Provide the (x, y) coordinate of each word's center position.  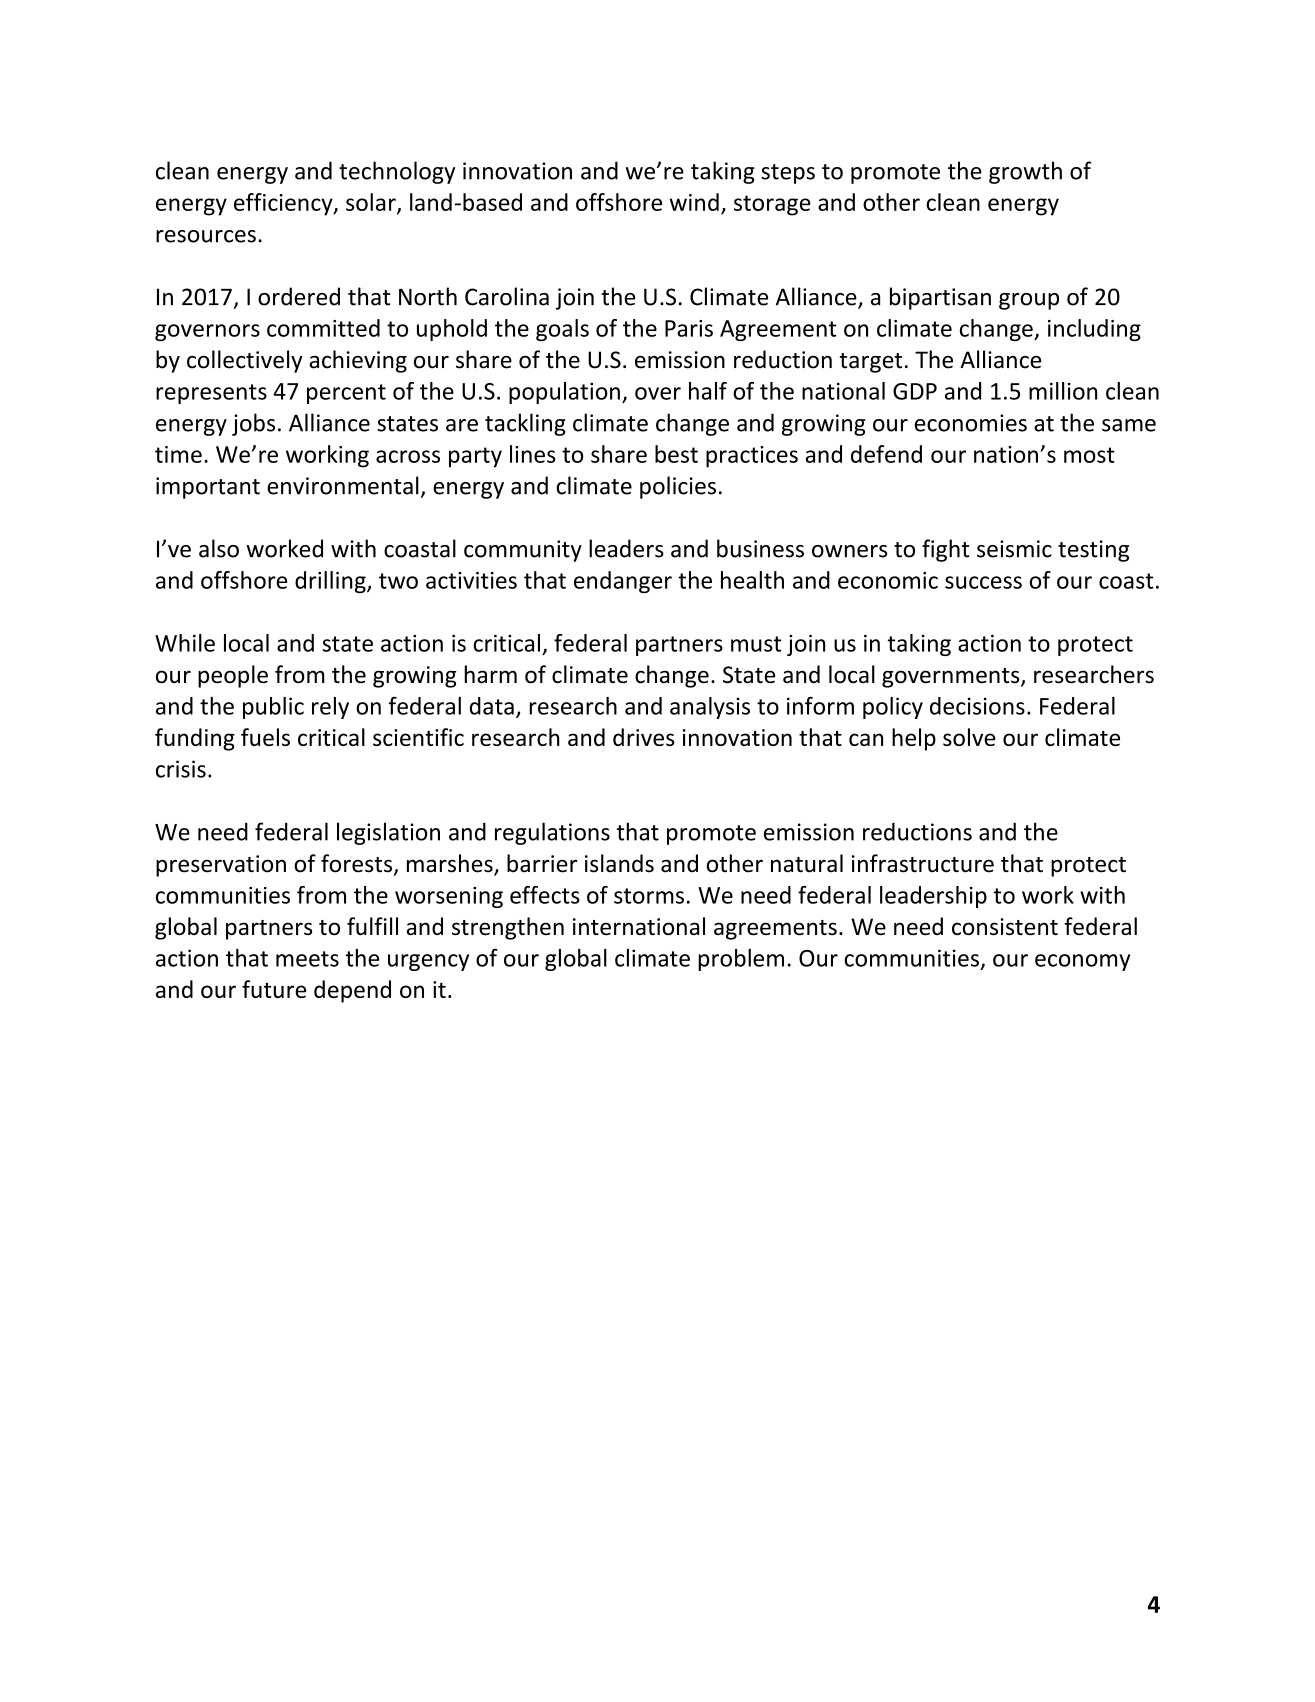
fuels (265, 737)
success (983, 582)
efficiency (284, 204)
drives (644, 737)
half (708, 391)
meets (307, 959)
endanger (623, 582)
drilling (331, 582)
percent (346, 394)
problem (741, 960)
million (1063, 391)
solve (969, 737)
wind (694, 202)
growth (1025, 172)
